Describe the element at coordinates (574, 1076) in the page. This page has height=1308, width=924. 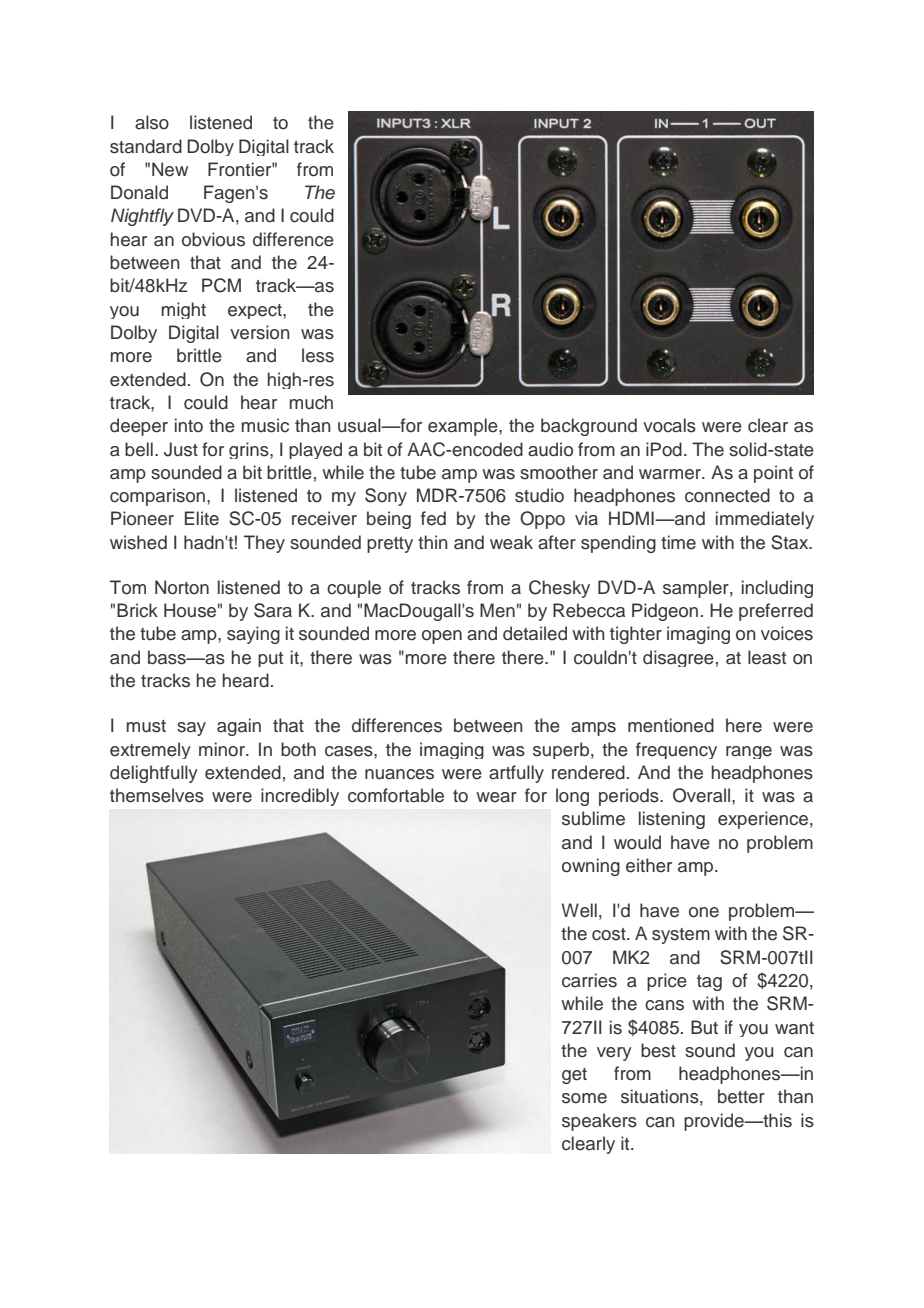
I see `get` at that location.
